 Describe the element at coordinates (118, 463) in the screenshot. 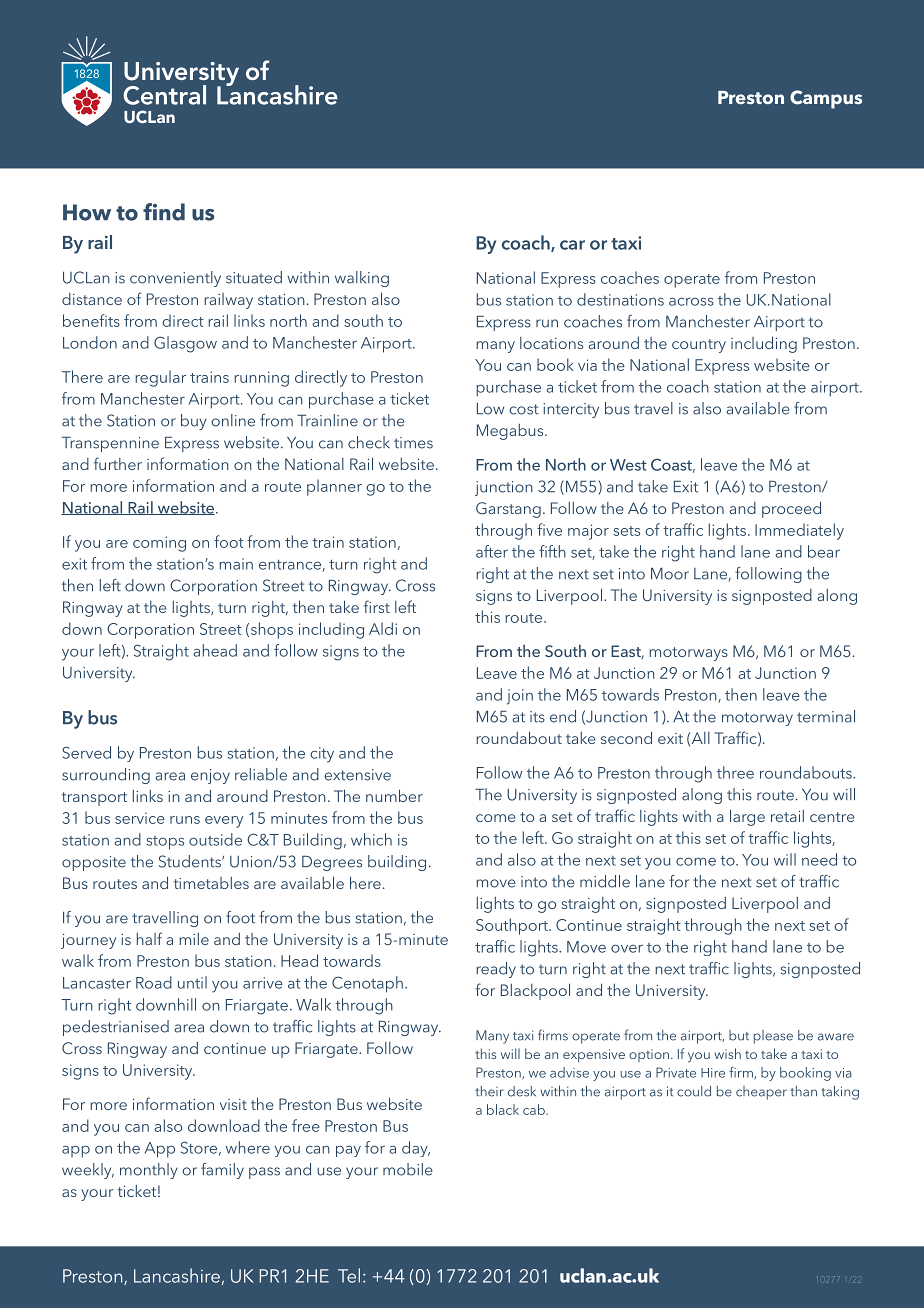

I see `further` at that location.
